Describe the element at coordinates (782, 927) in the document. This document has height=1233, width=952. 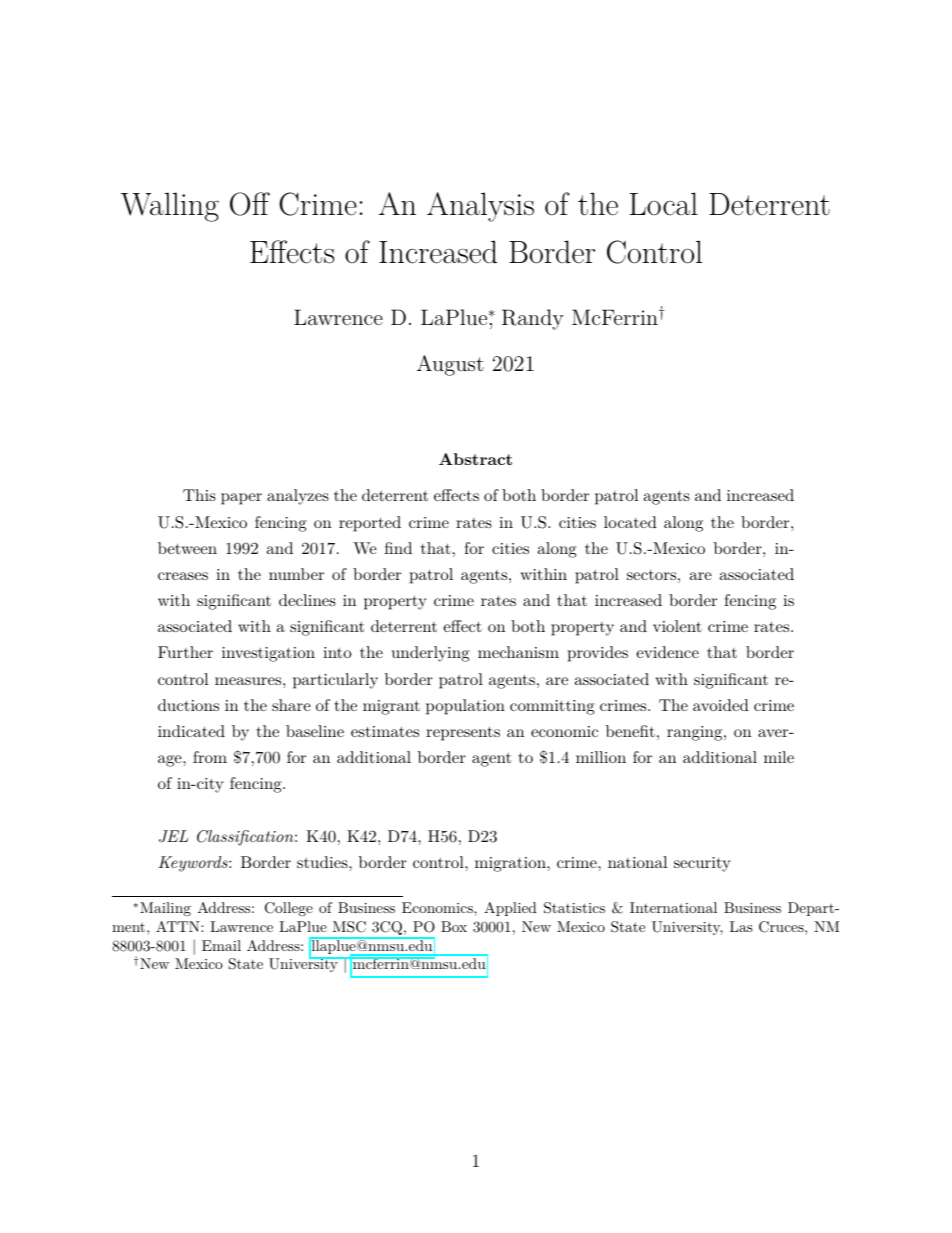
I see `Cruces` at that location.
